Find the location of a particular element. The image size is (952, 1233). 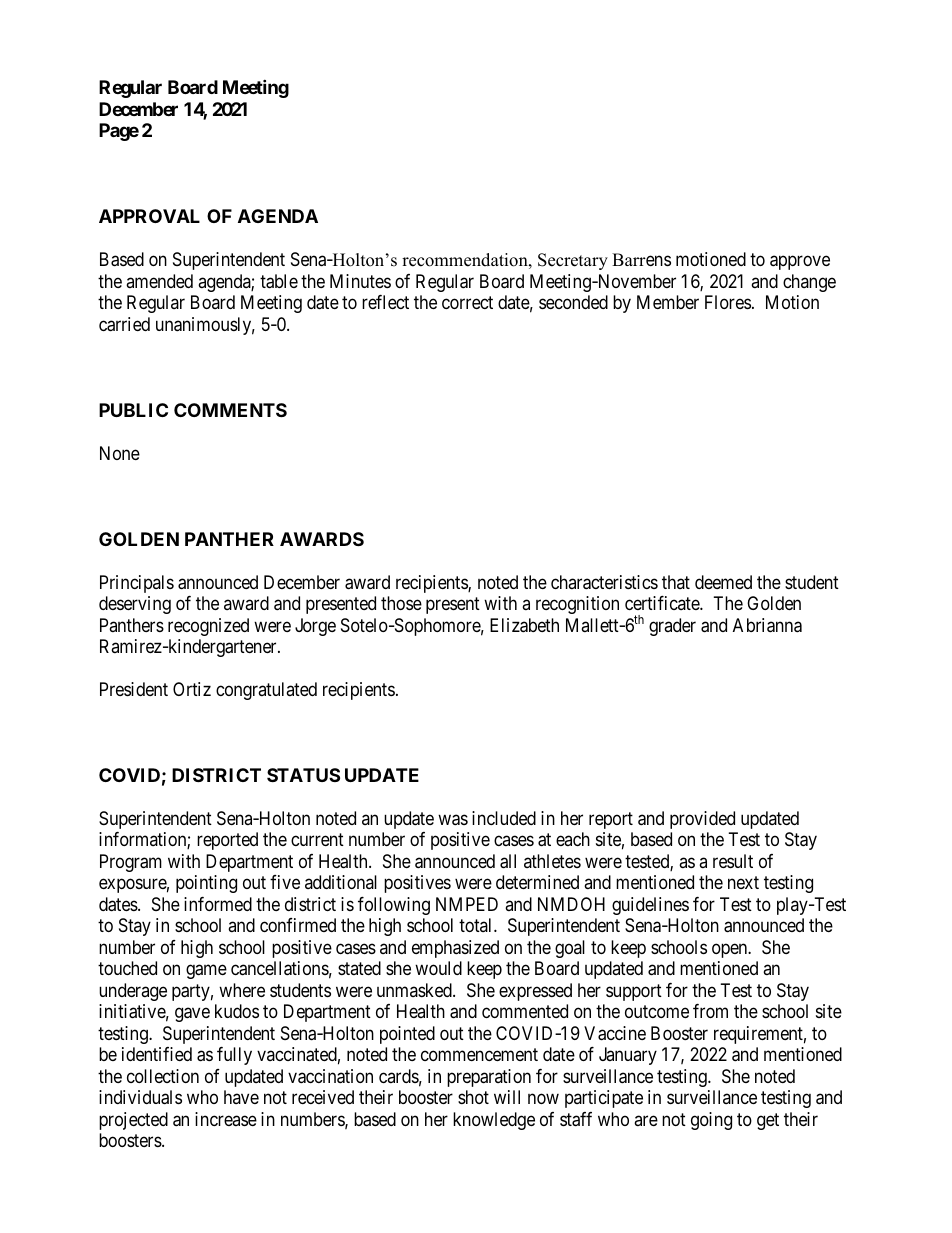

approve is located at coordinates (800, 263).
